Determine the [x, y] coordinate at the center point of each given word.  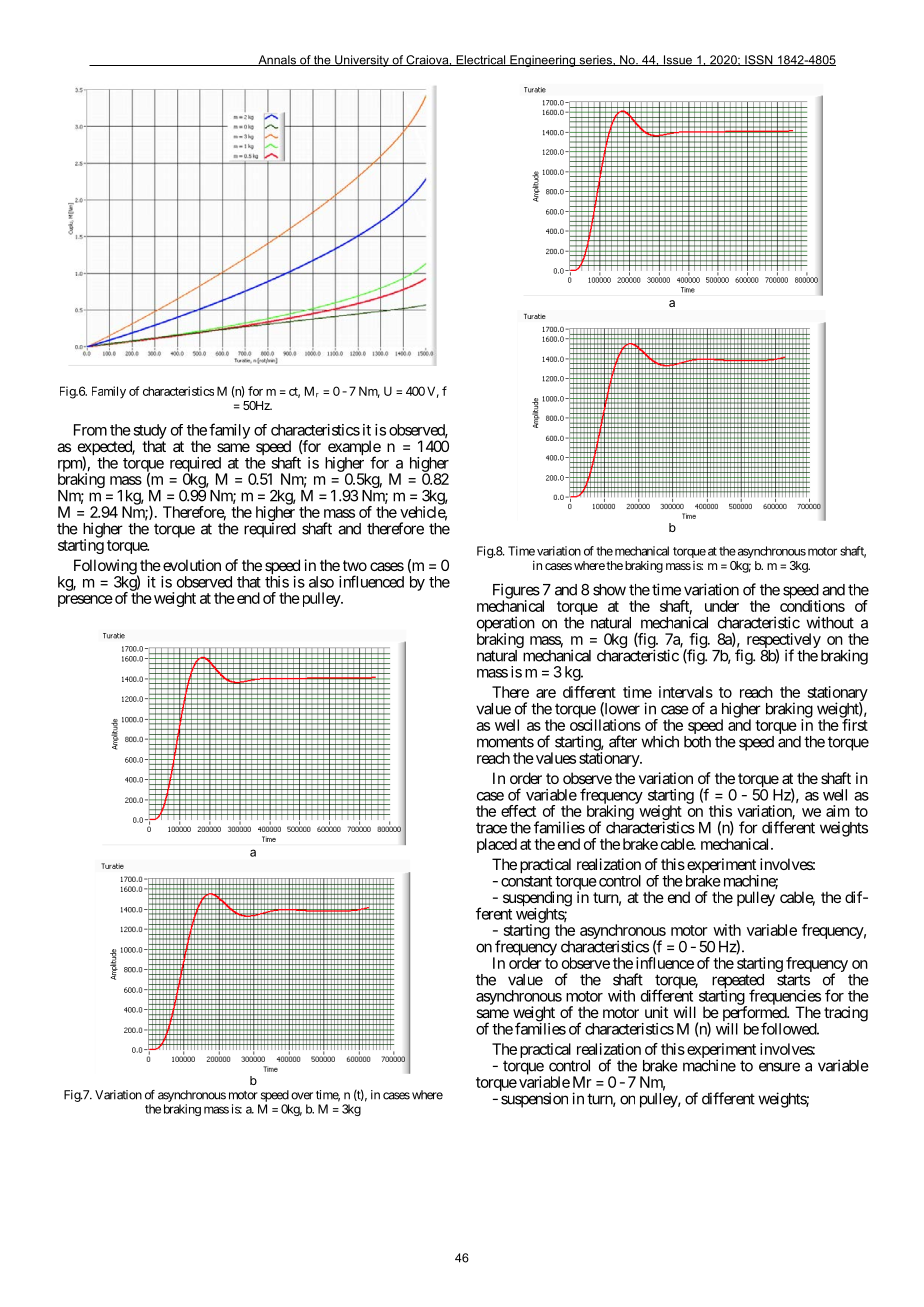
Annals [277, 60]
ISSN [759, 60]
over [302, 1096]
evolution [192, 565]
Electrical [481, 60]
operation [506, 625]
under [722, 606]
